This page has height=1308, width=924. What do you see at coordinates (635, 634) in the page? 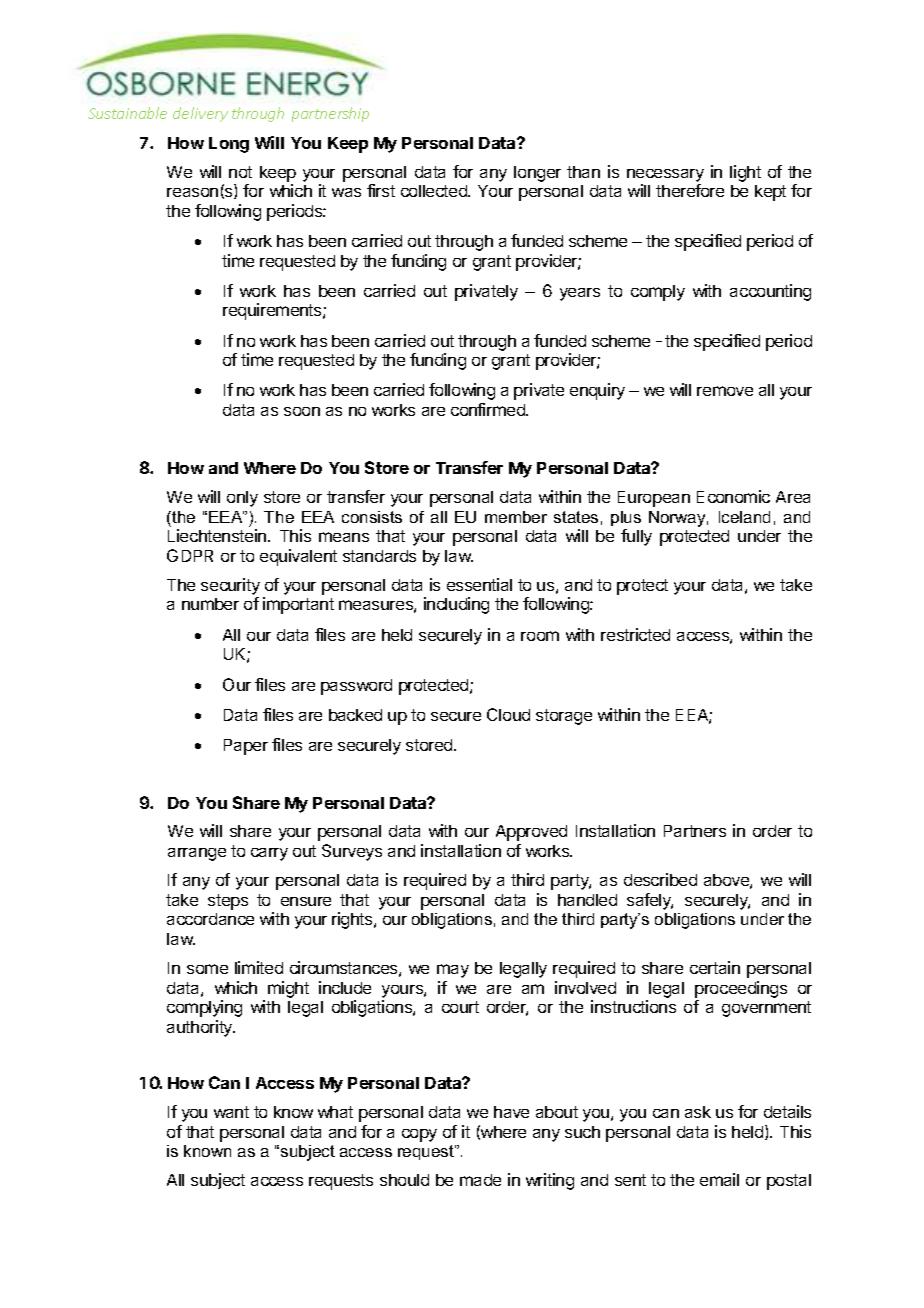
I see `restricted` at bounding box center [635, 634].
